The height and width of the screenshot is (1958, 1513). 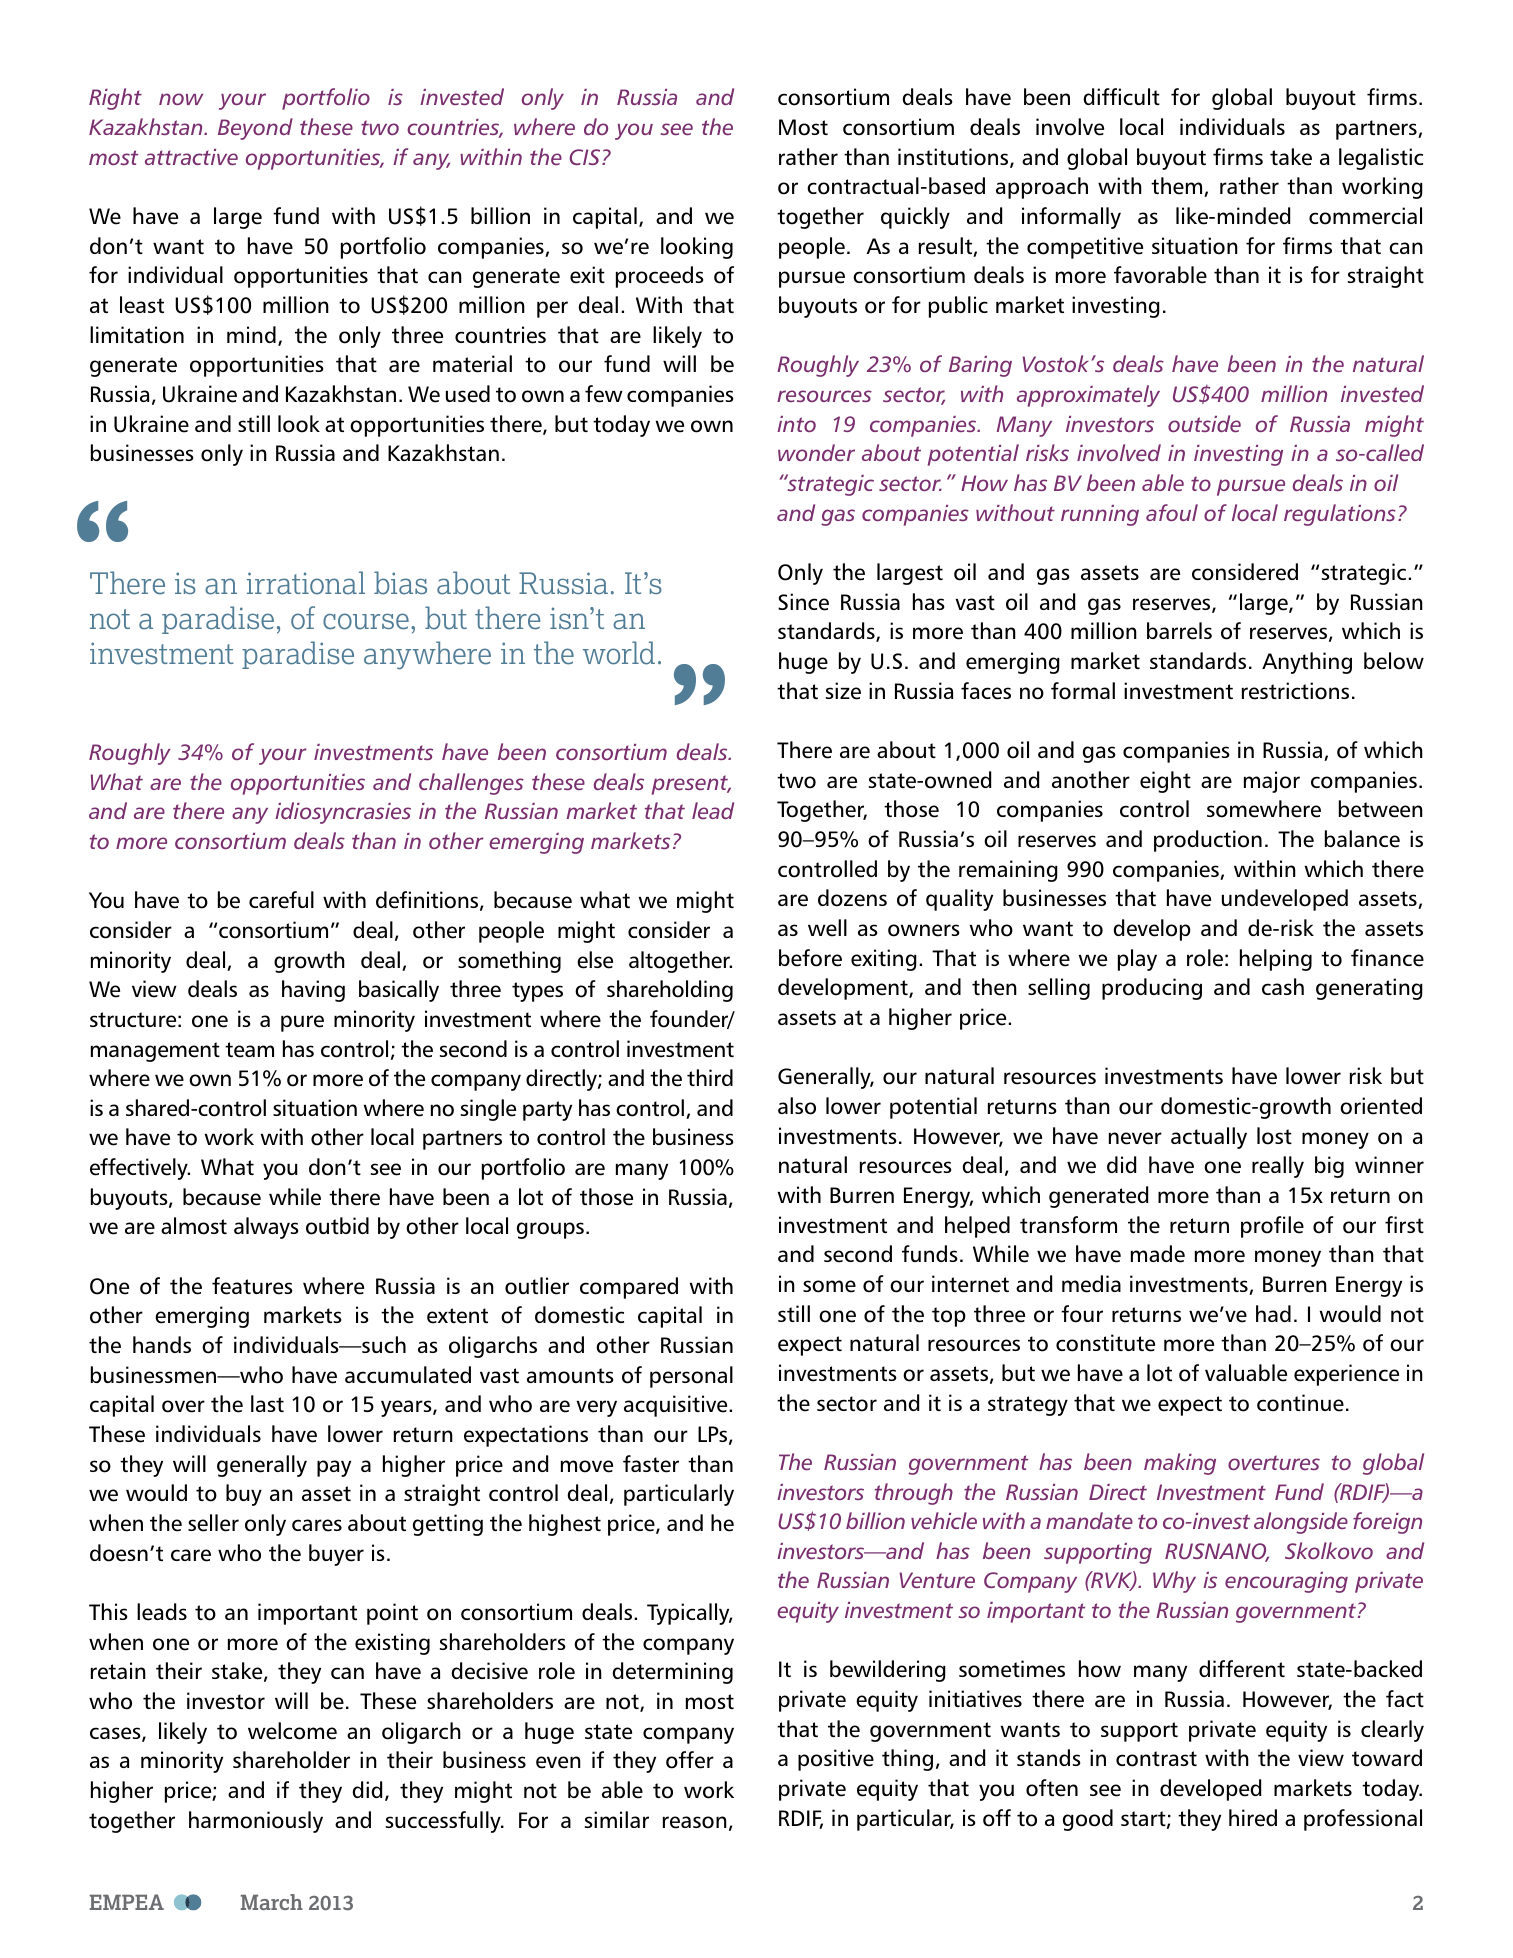 What do you see at coordinates (1283, 986) in the screenshot?
I see `cash` at bounding box center [1283, 986].
